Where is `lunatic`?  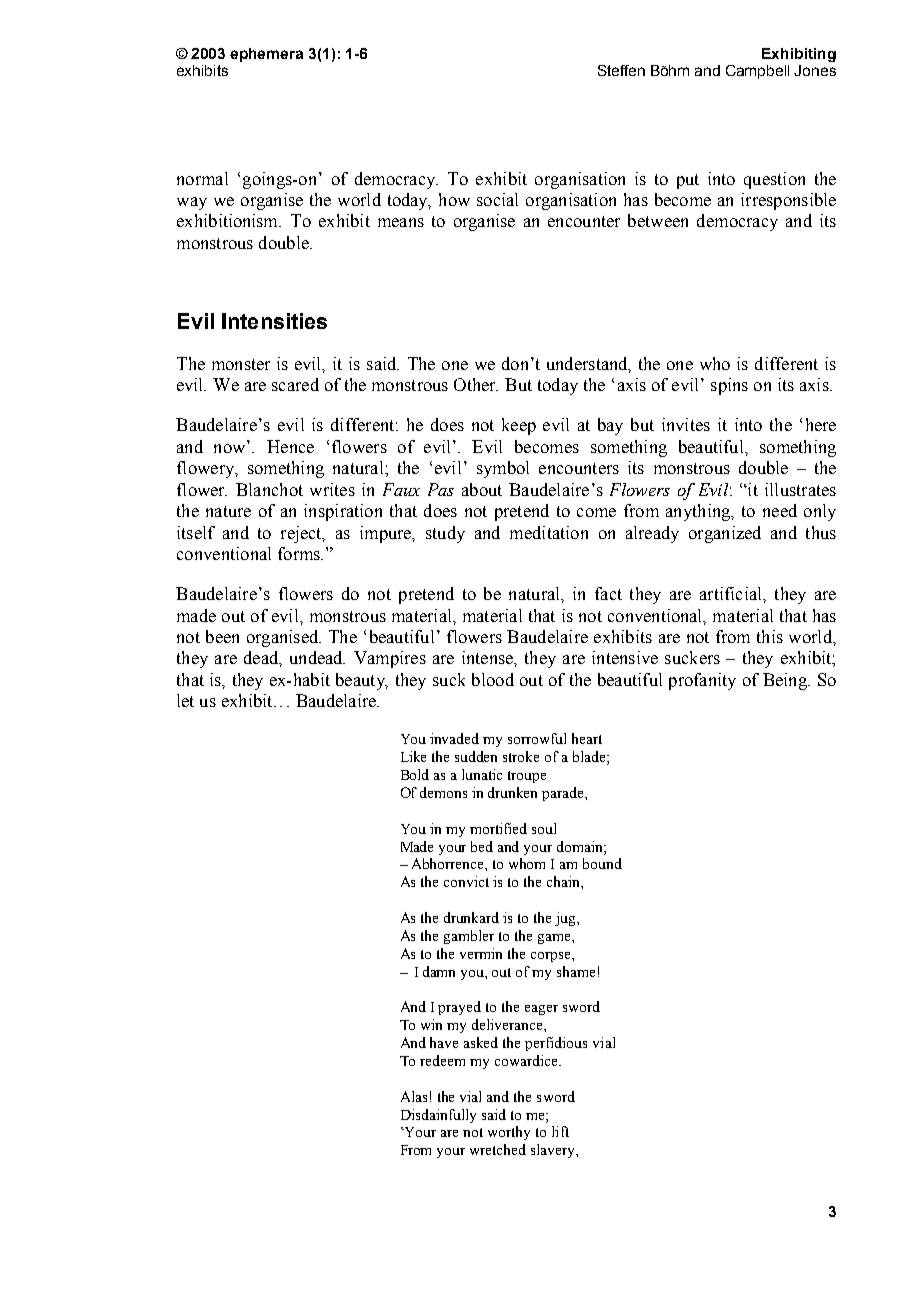 lunatic is located at coordinates (482, 774).
